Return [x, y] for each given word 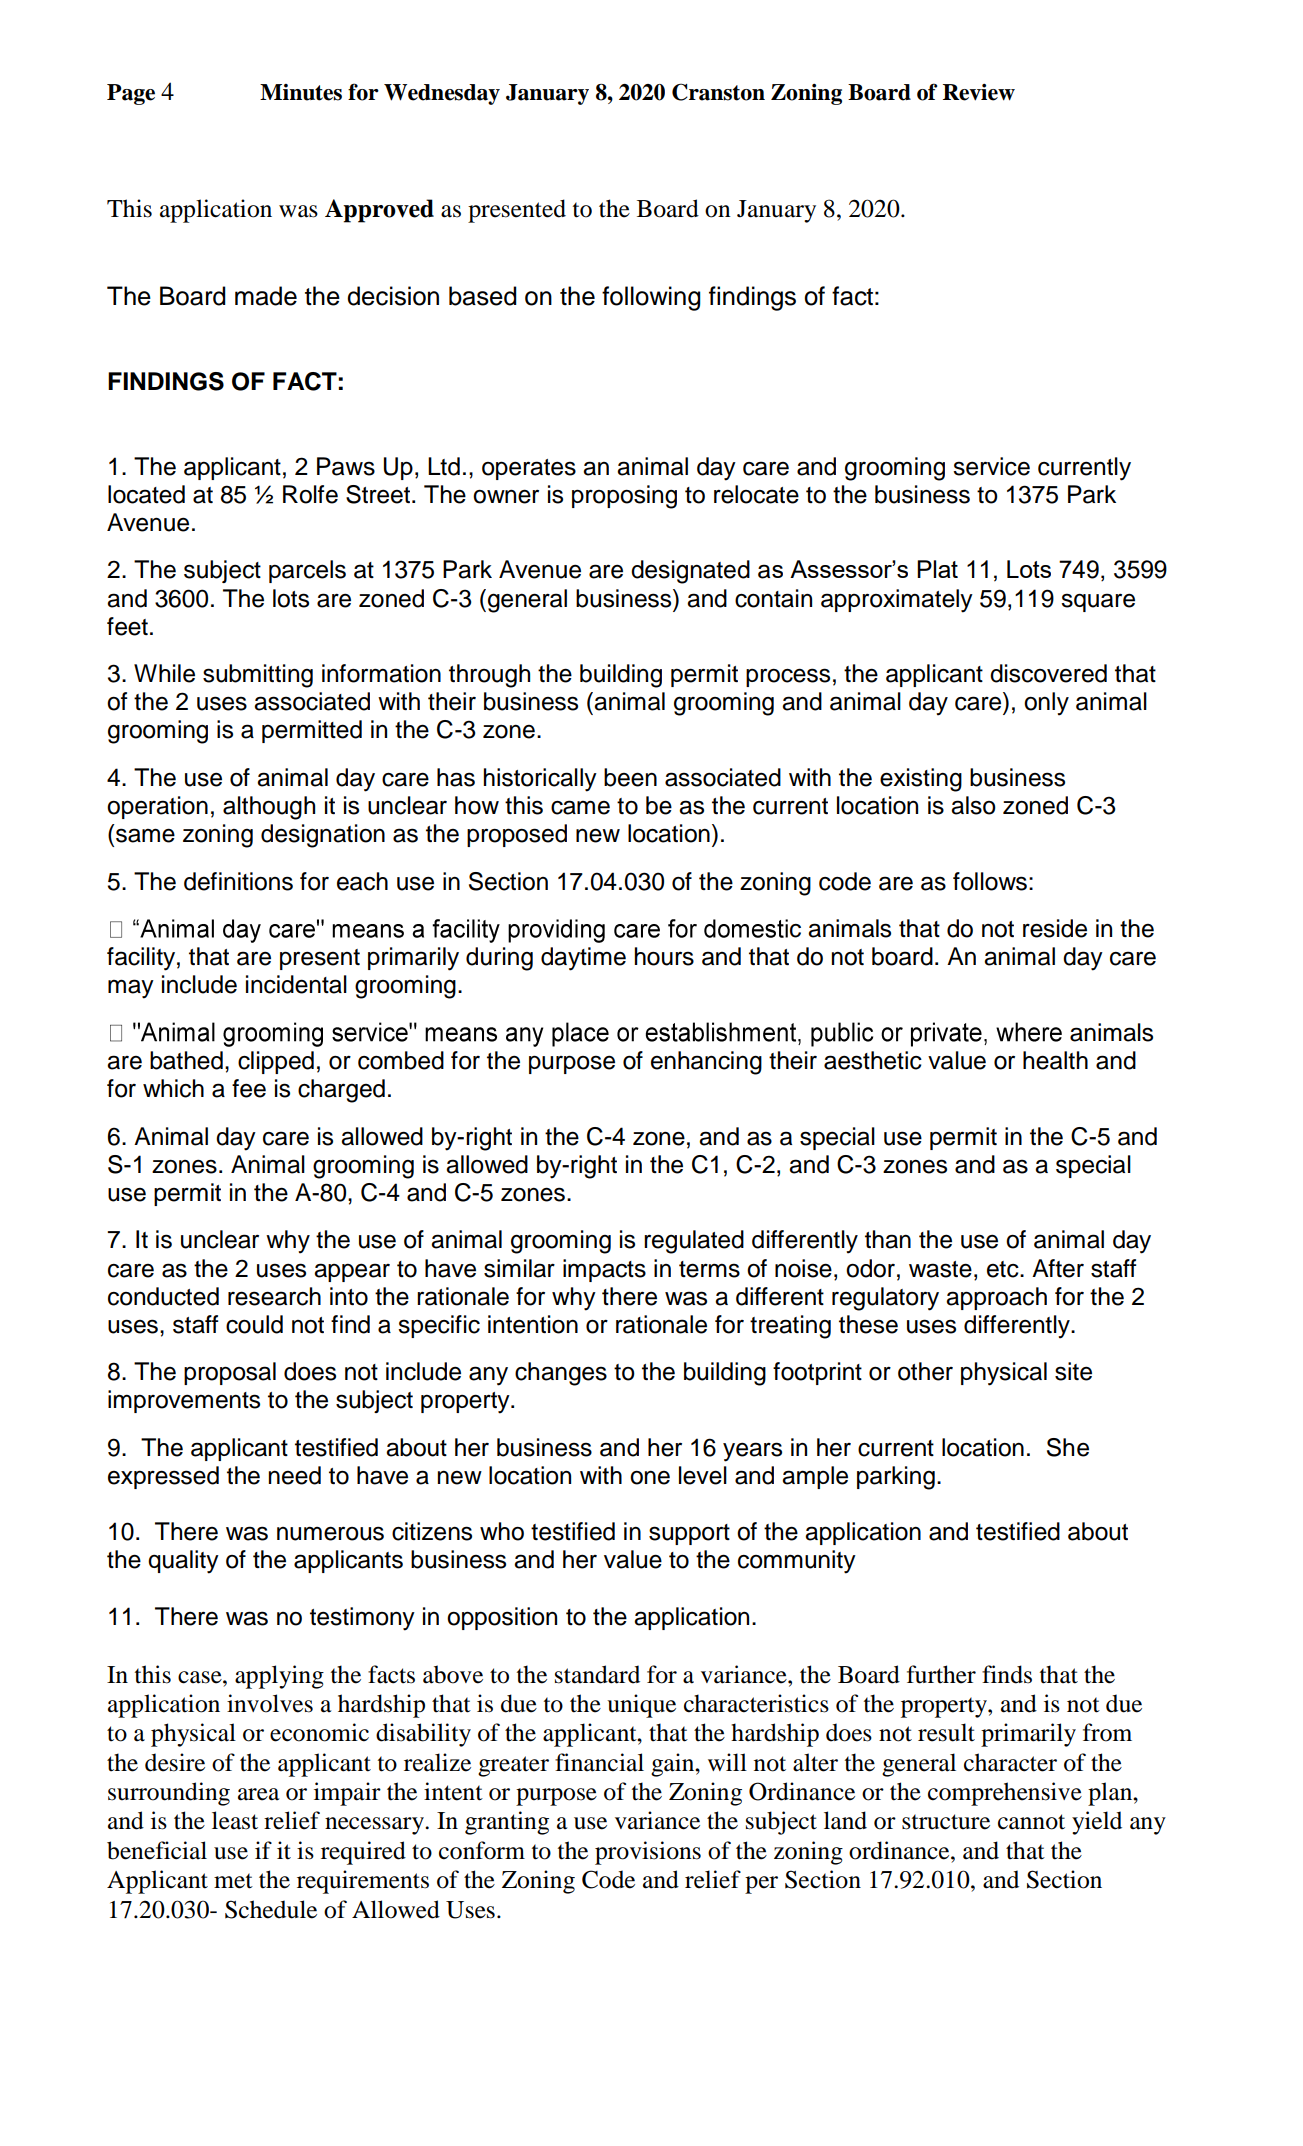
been [630, 777]
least [235, 1820]
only [1046, 704]
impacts [604, 1270]
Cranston [718, 92]
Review [979, 92]
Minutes [301, 92]
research [274, 1296]
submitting [258, 676]
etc [1004, 1269]
